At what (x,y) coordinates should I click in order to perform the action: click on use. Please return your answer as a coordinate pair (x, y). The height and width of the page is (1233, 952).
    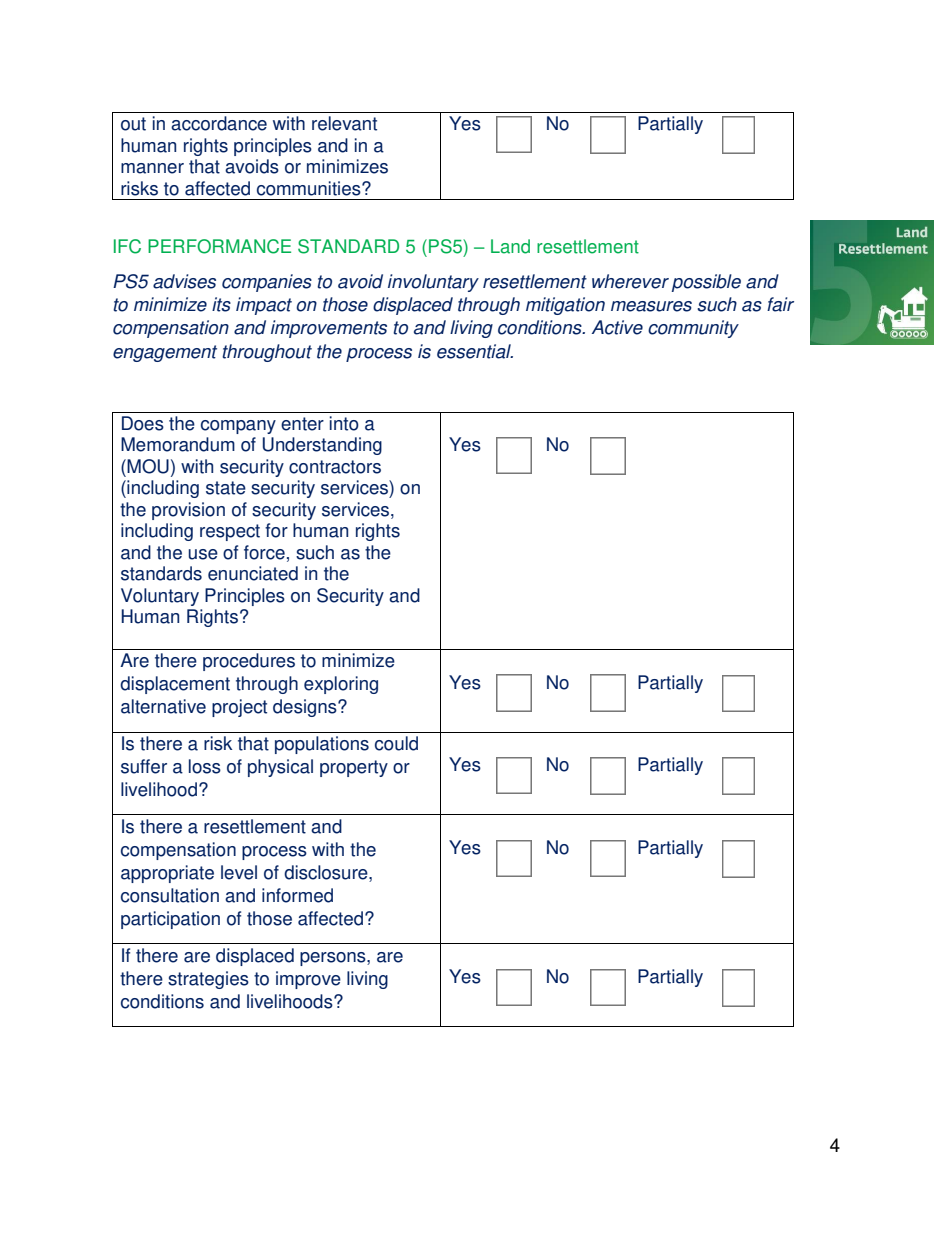
    Looking at the image, I should click on (203, 554).
